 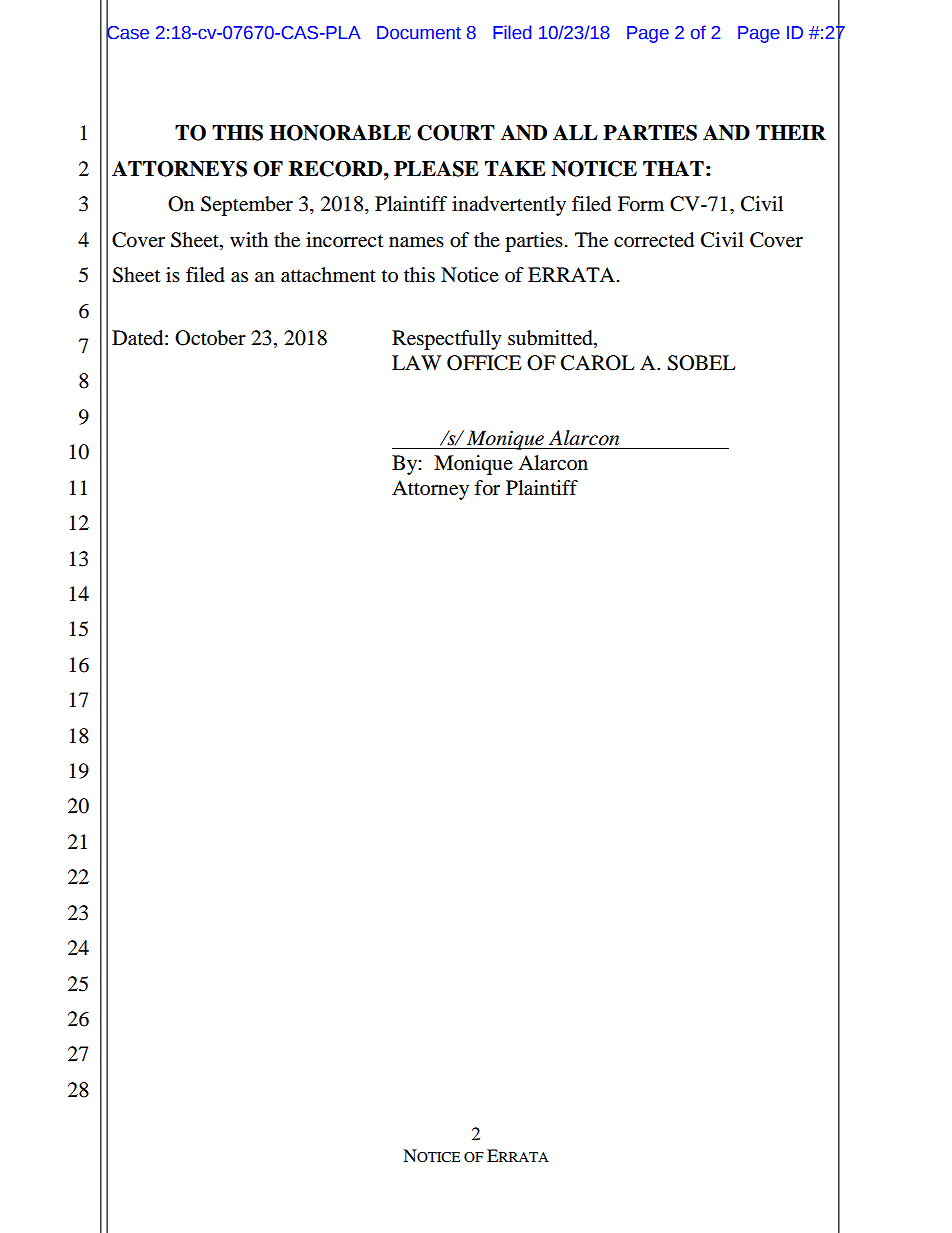 I want to click on OFFICE, so click(x=484, y=363).
